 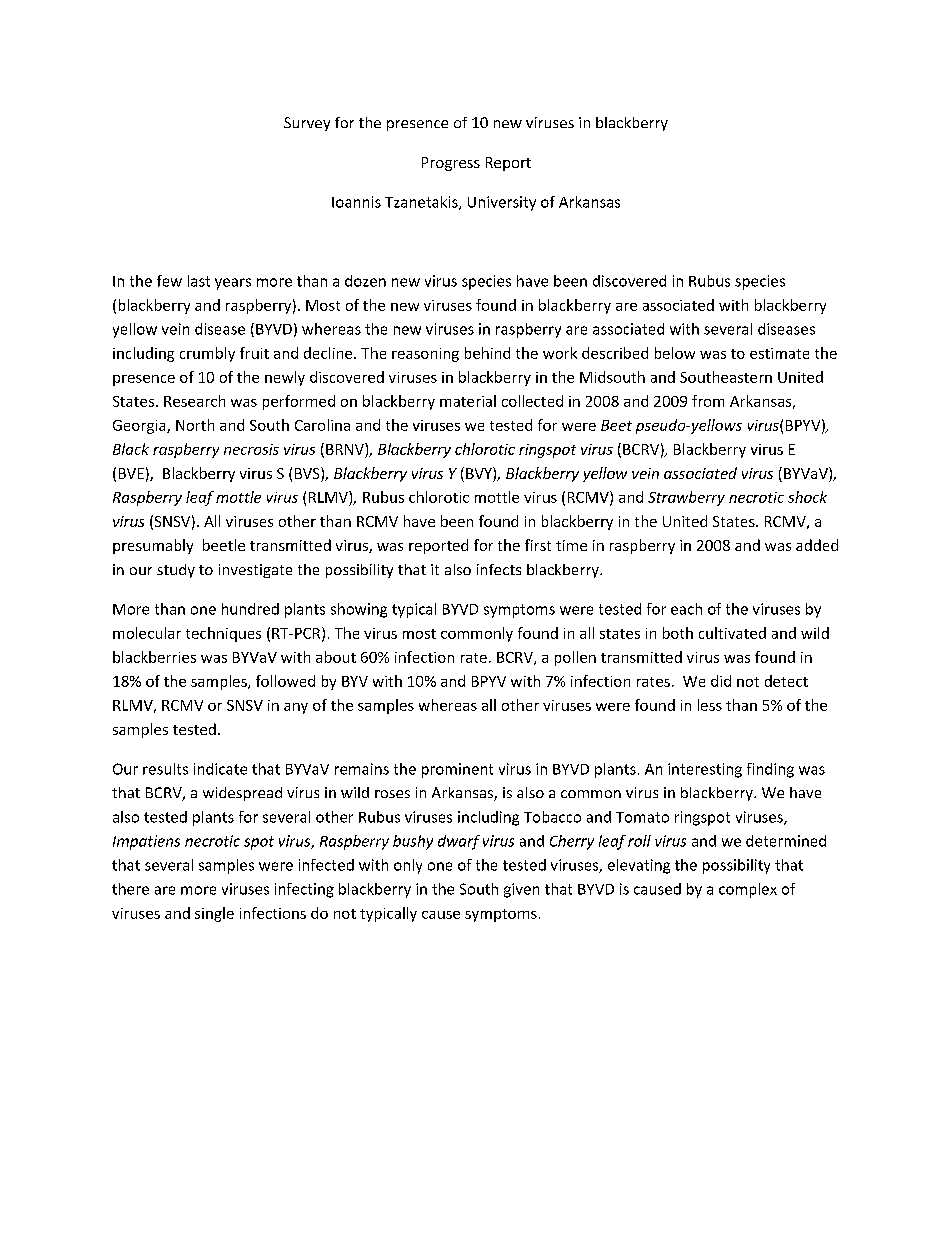 What do you see at coordinates (214, 914) in the screenshot?
I see `single` at bounding box center [214, 914].
